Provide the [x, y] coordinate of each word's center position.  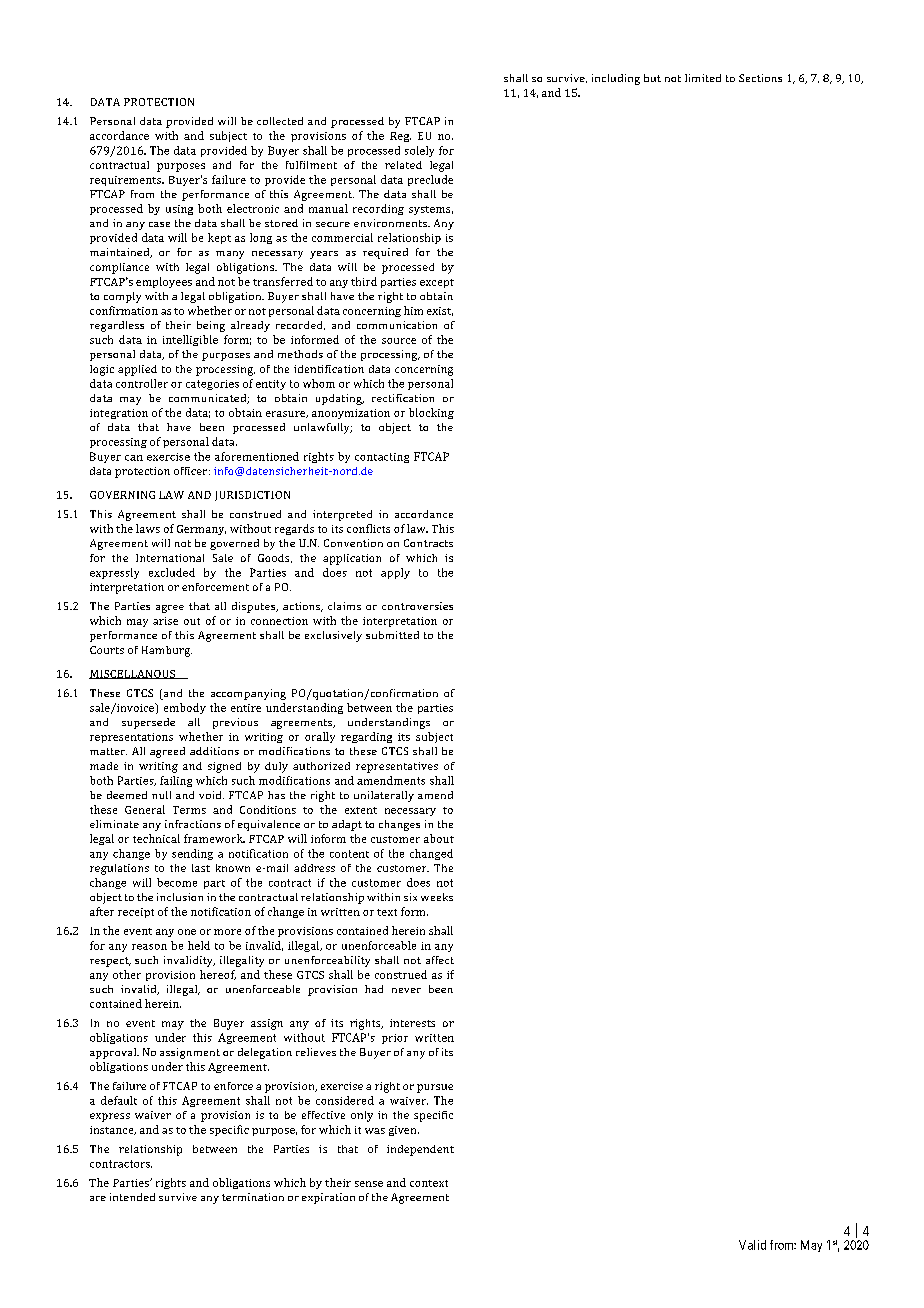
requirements [127, 181]
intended [132, 1197]
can [134, 458]
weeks [437, 897]
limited [703, 78]
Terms [189, 810]
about [439, 838]
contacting [382, 458]
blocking [431, 413]
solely [419, 151]
